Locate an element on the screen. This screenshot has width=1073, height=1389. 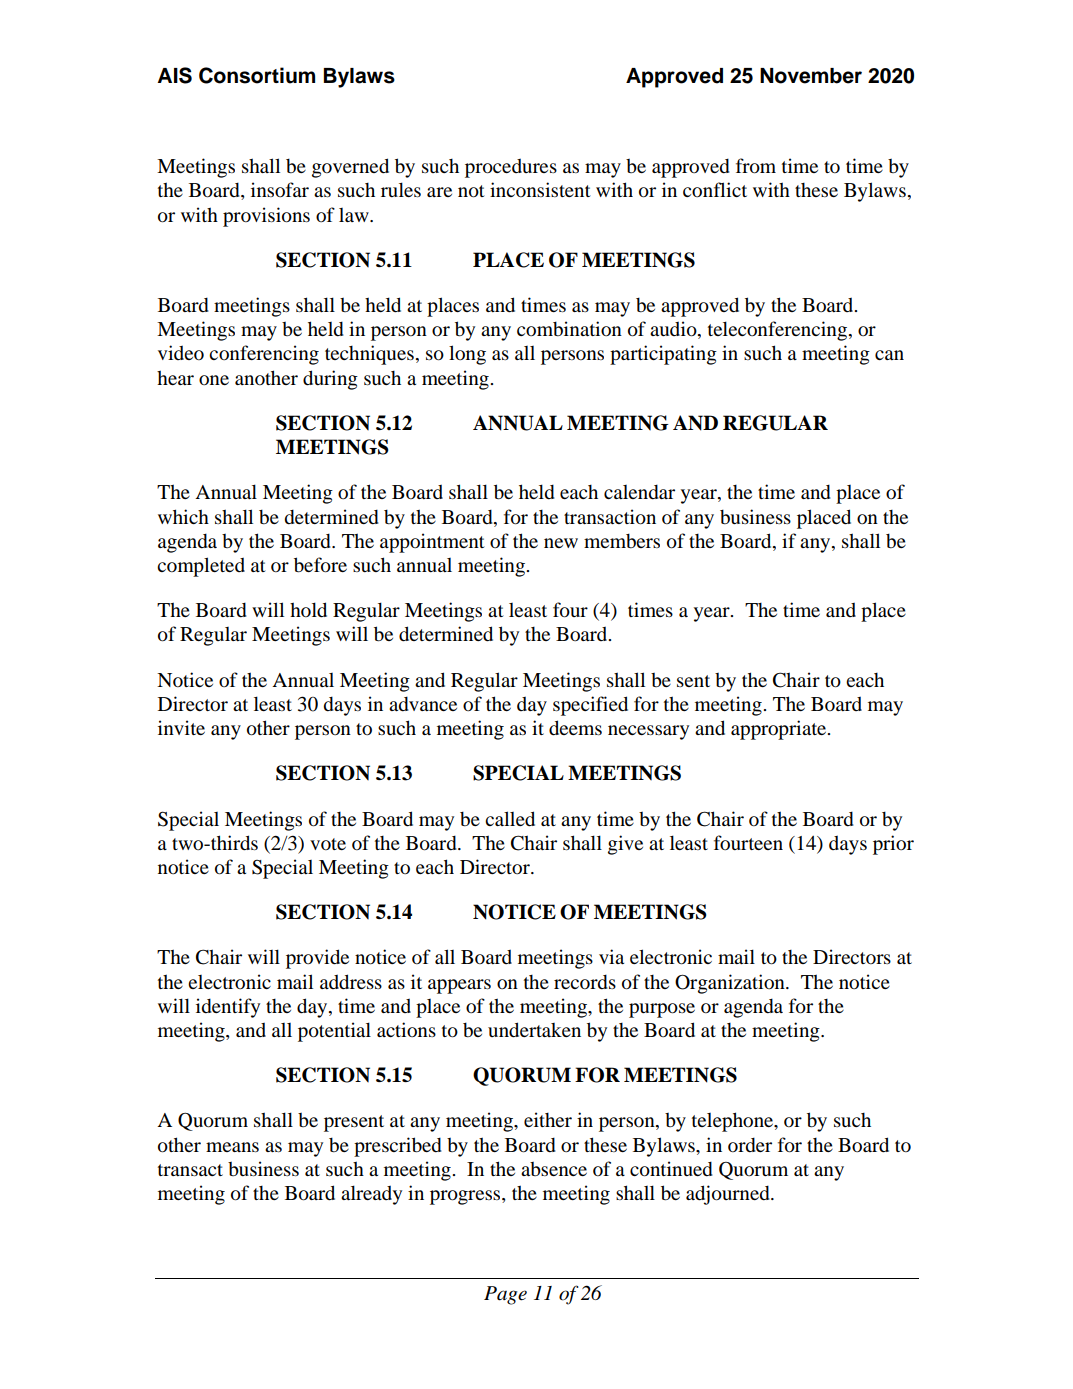
Consortium is located at coordinates (257, 75).
